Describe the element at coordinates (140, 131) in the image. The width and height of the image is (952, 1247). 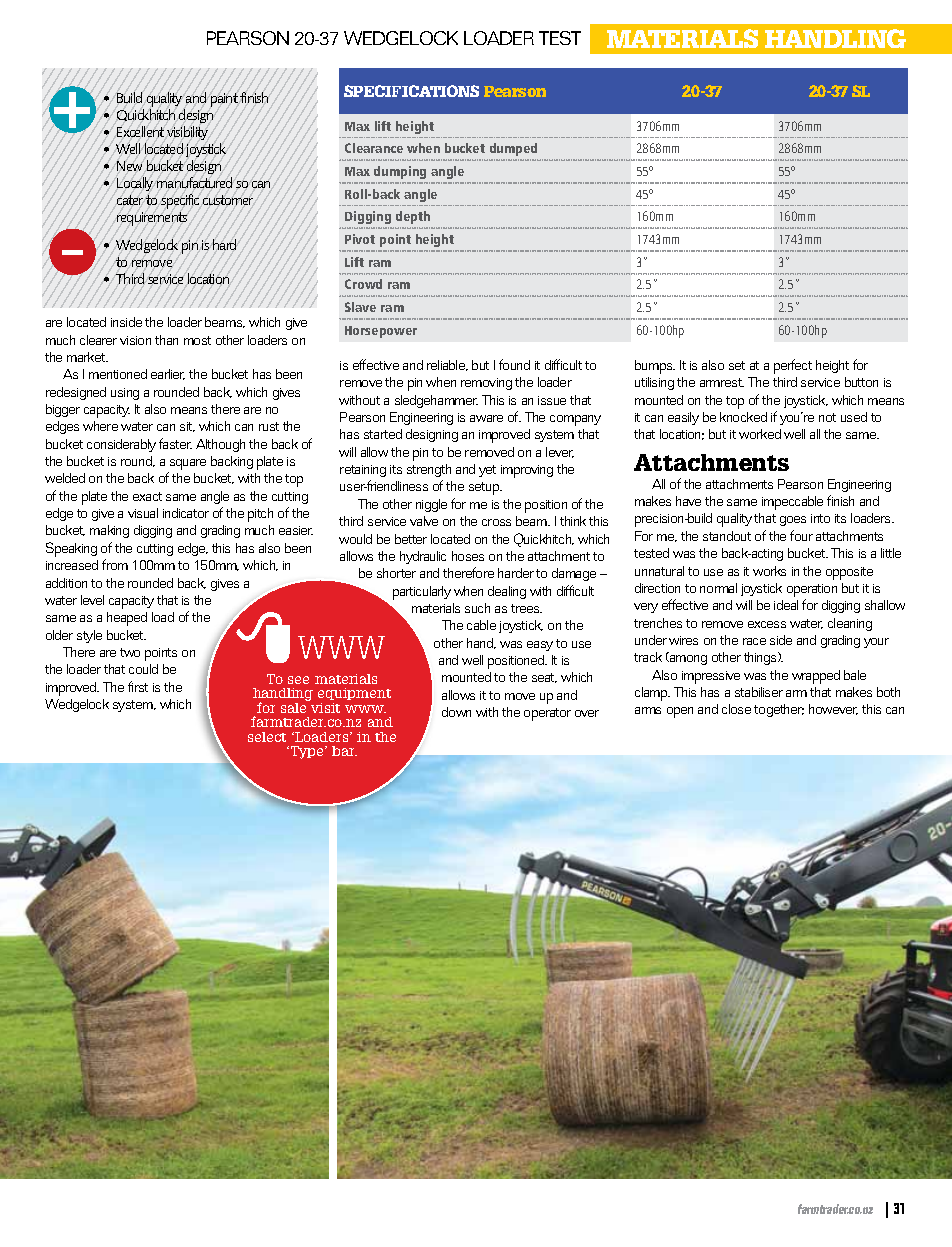
I see `Excellent` at that location.
